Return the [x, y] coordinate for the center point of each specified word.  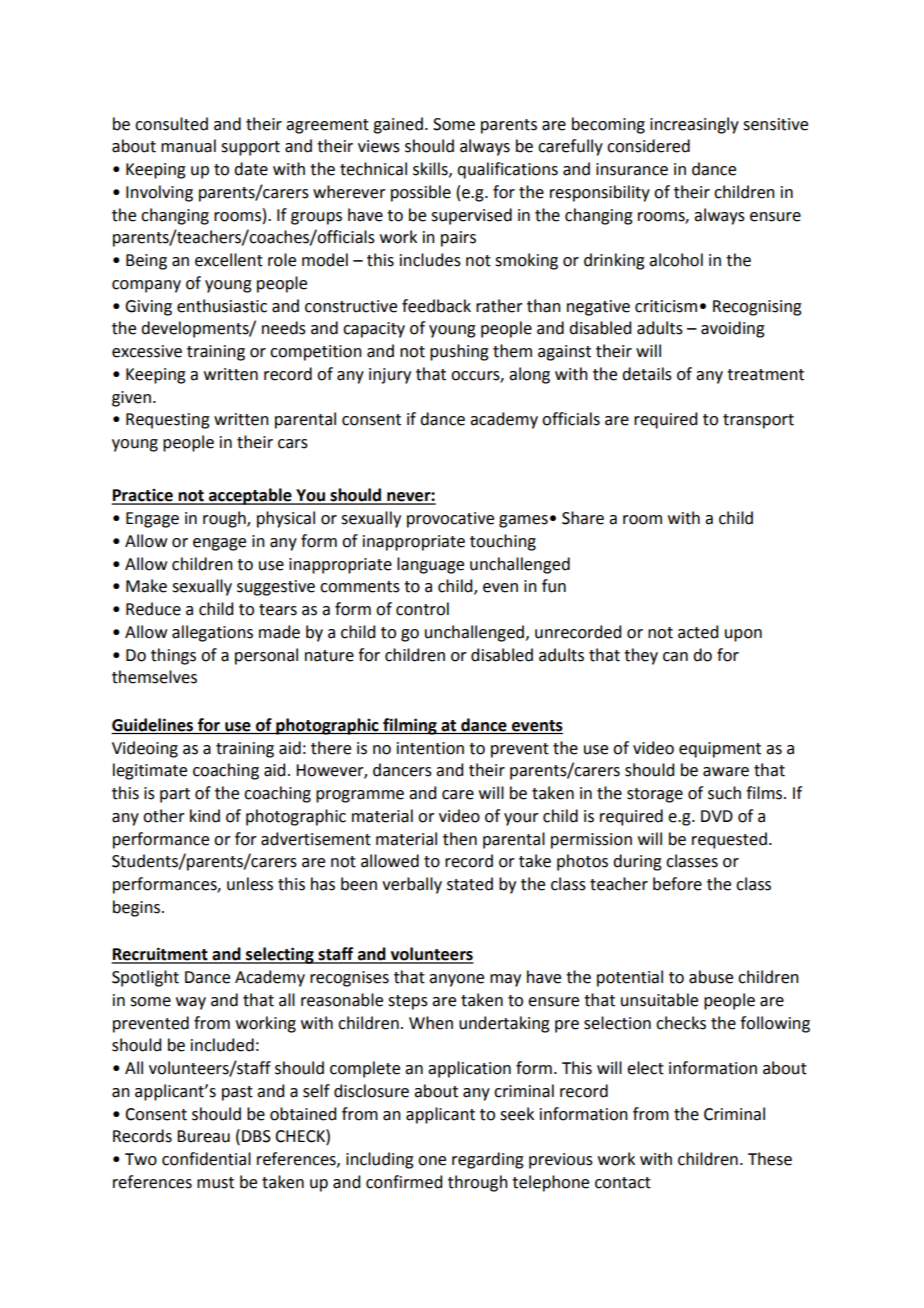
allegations [212, 633]
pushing [459, 352]
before [677, 884]
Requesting [168, 421]
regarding [488, 1160]
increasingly [694, 125]
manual [188, 146]
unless [250, 884]
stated [470, 884]
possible [421, 193]
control [422, 609]
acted [698, 632]
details [647, 374]
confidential [206, 1159]
